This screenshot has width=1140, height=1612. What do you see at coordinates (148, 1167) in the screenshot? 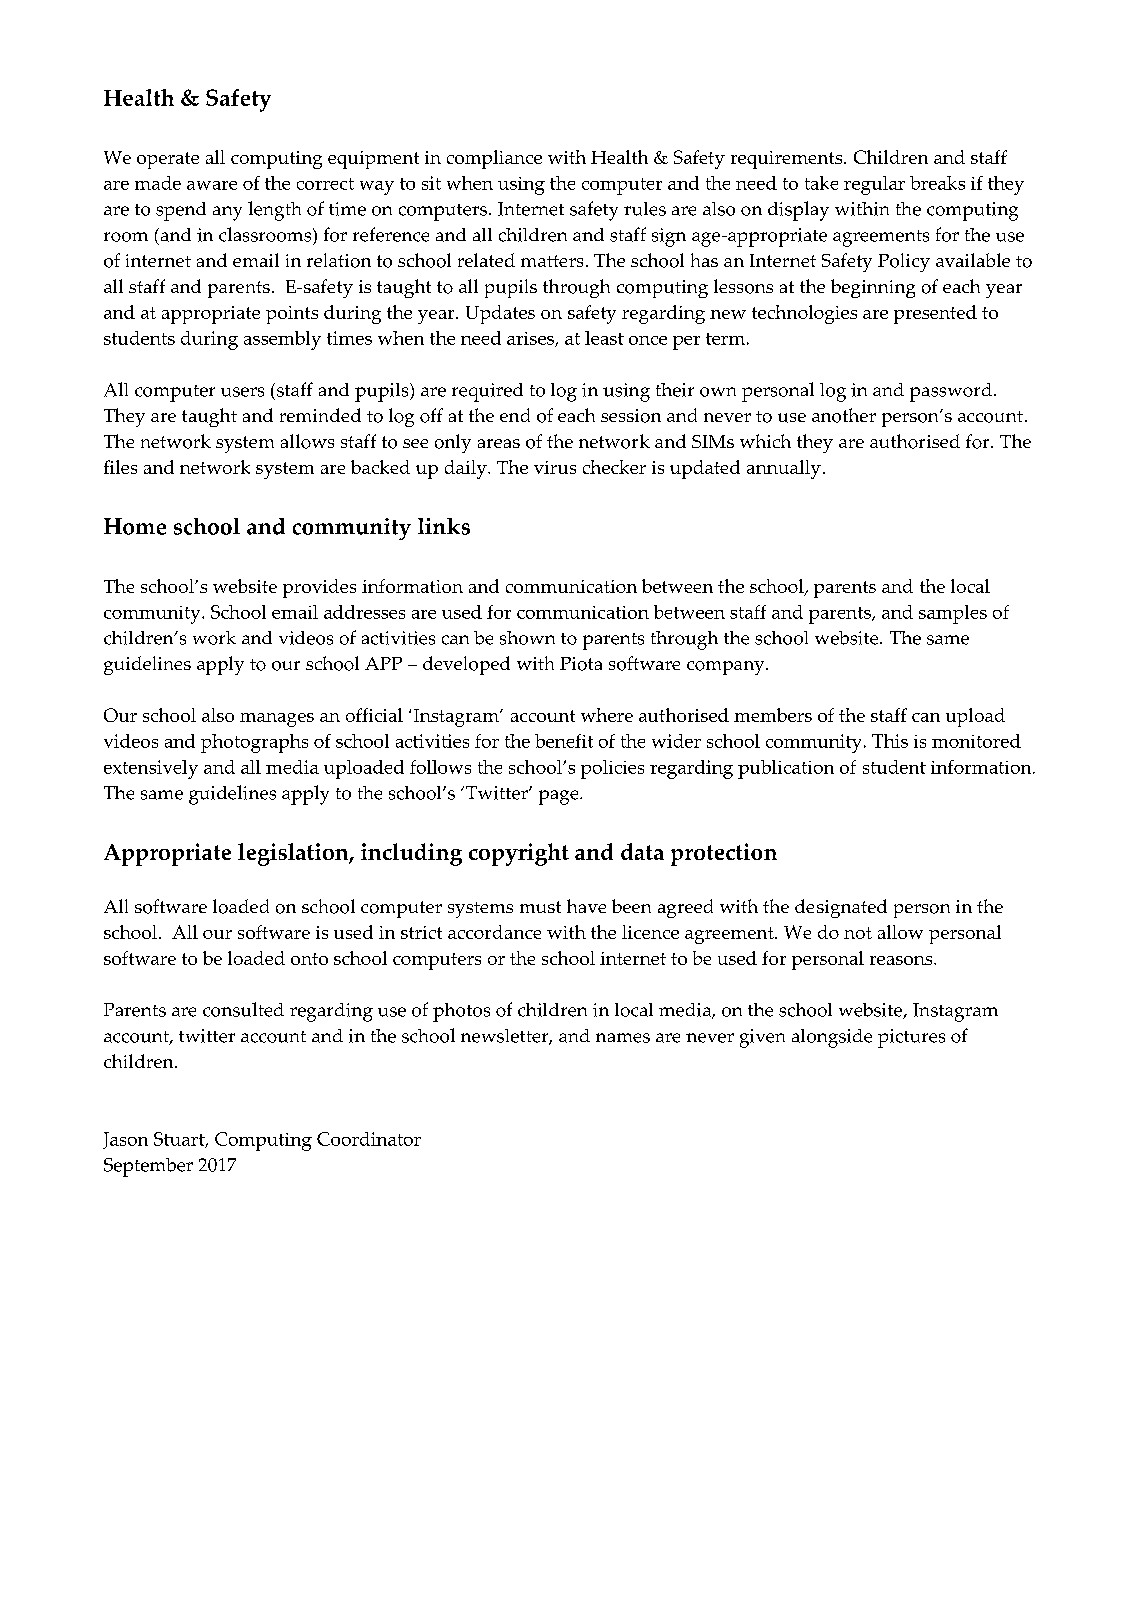
I see `September` at bounding box center [148, 1167].
